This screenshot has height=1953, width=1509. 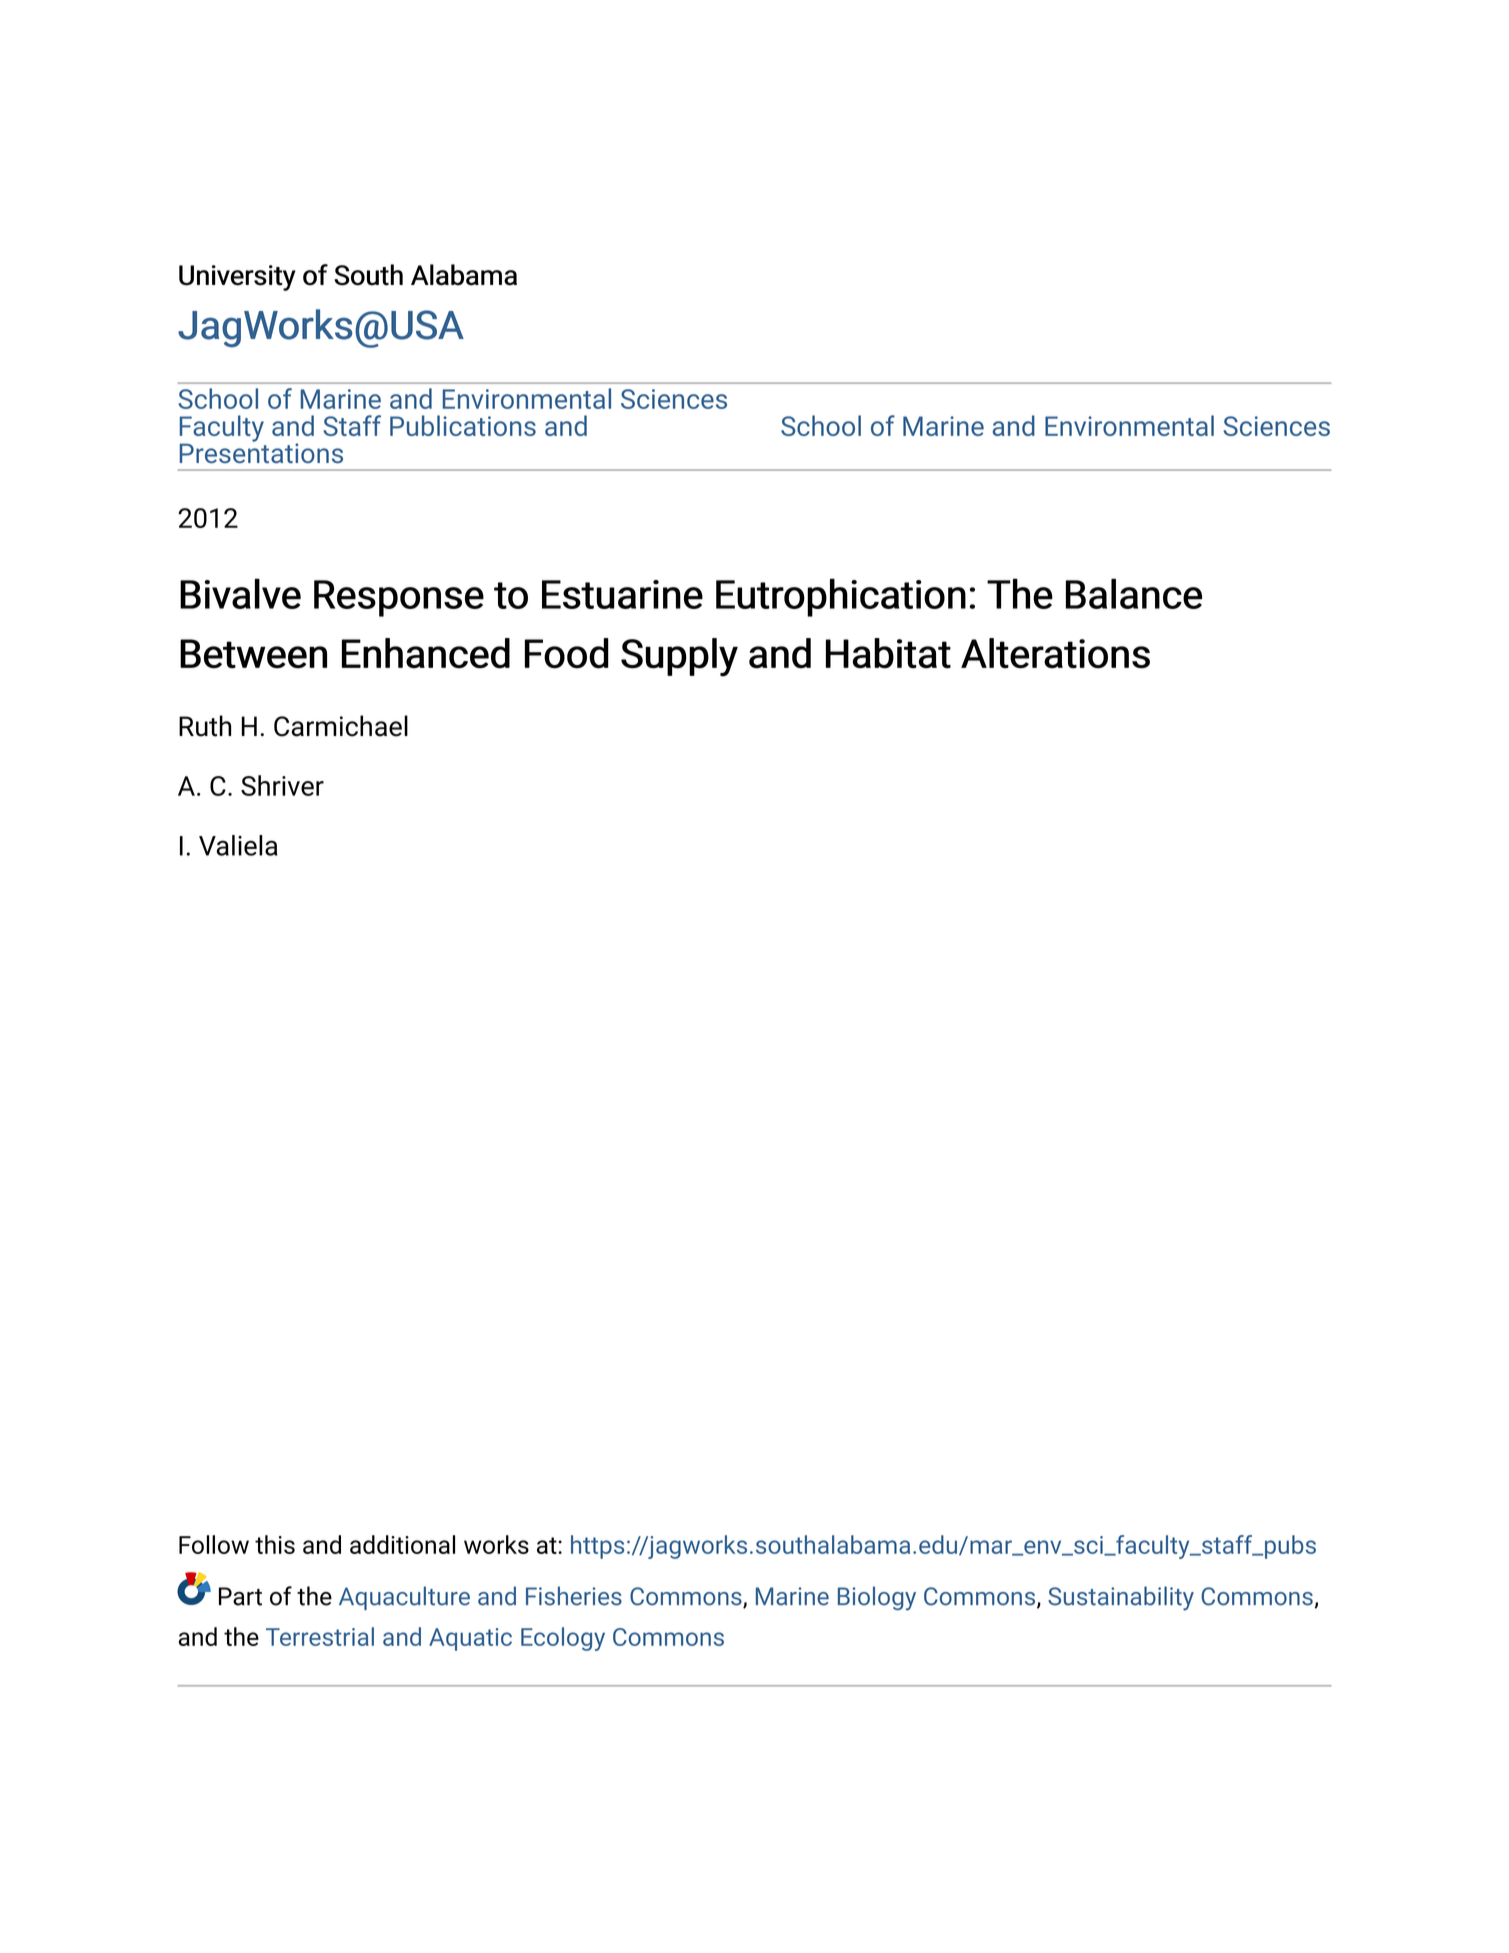 What do you see at coordinates (1055, 653) in the screenshot?
I see `Alterations` at bounding box center [1055, 653].
